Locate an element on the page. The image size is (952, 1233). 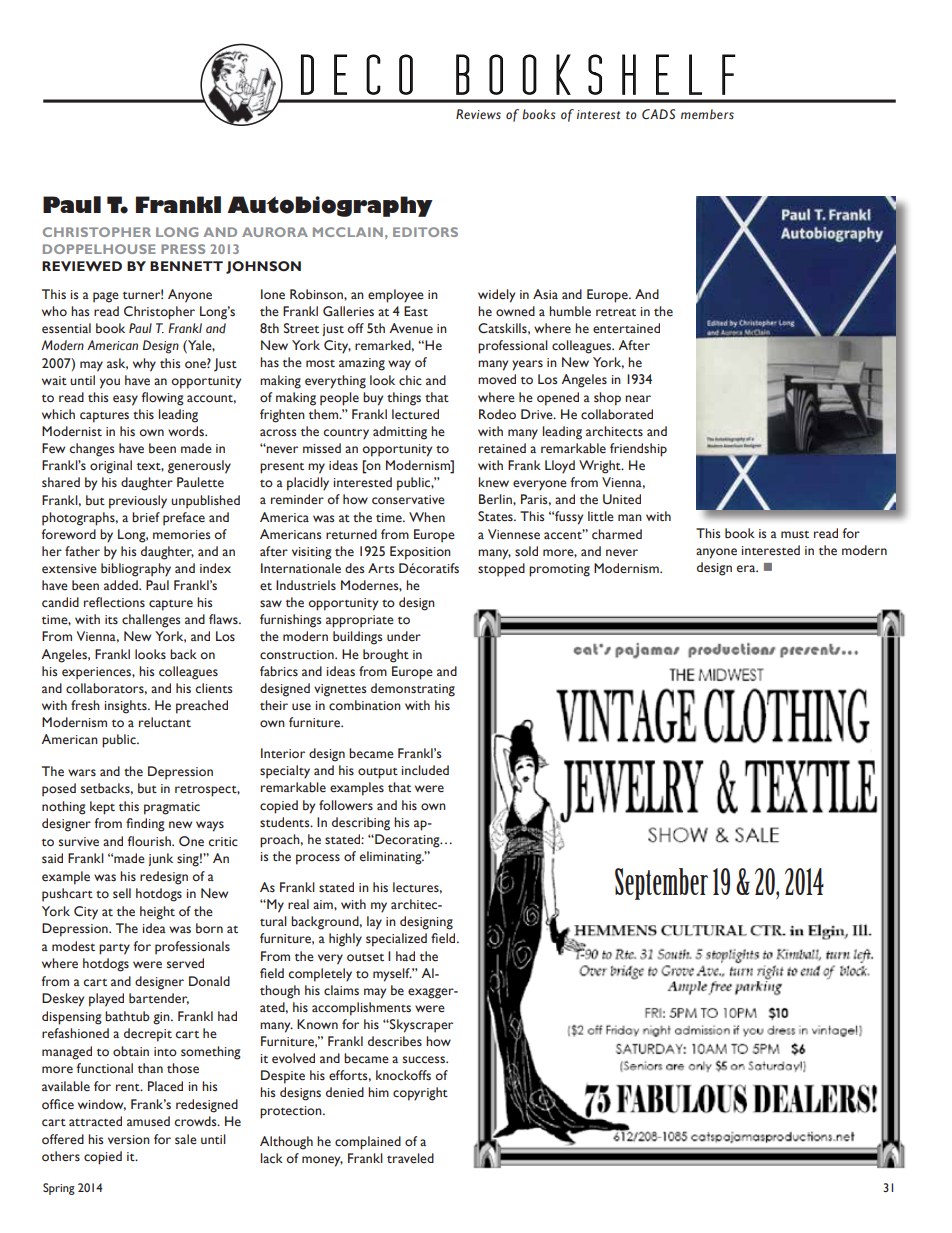
Reviews is located at coordinates (478, 114).
